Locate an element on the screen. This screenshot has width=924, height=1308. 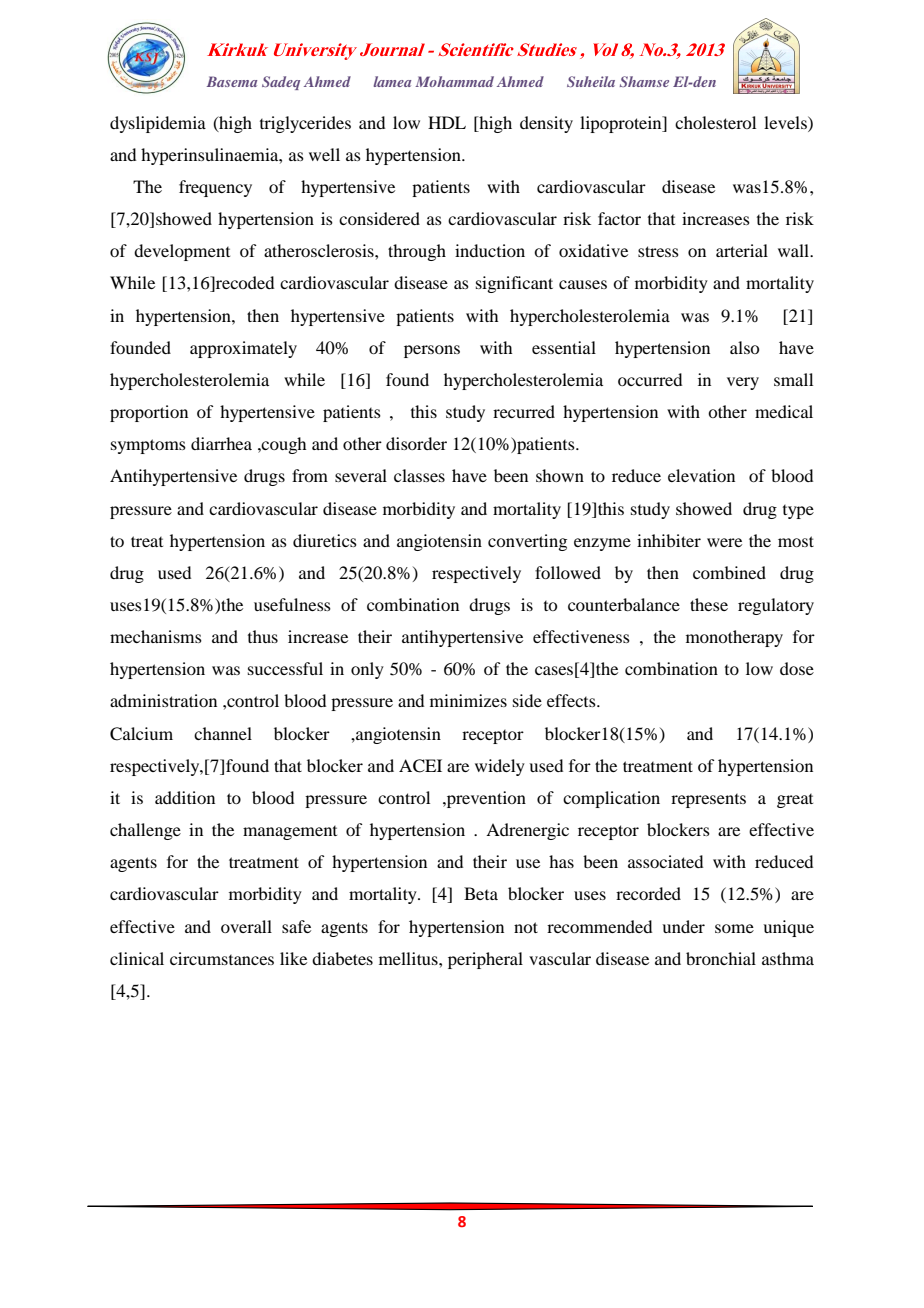
dose is located at coordinates (797, 668).
